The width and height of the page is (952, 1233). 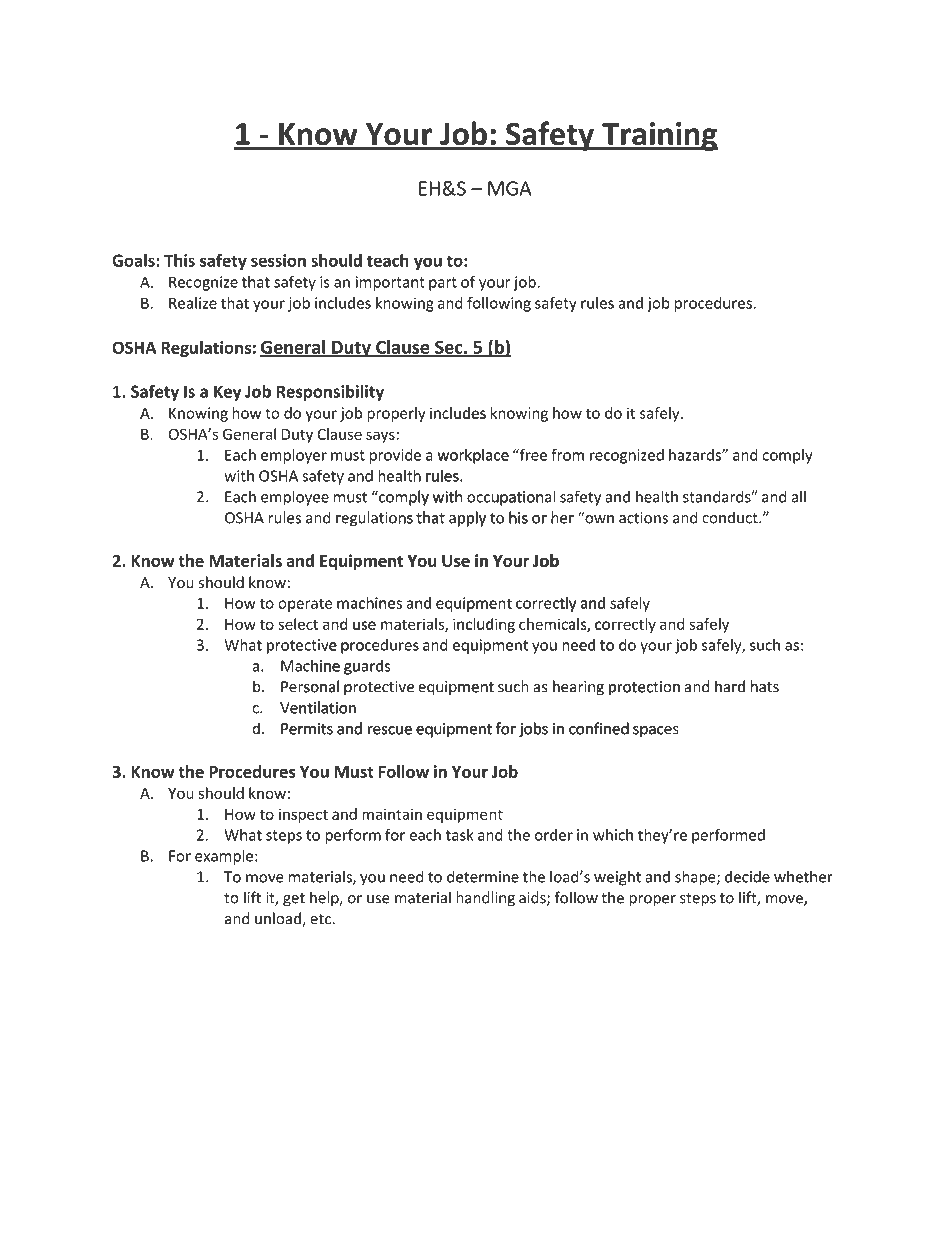 I want to click on MGA, so click(x=510, y=188).
